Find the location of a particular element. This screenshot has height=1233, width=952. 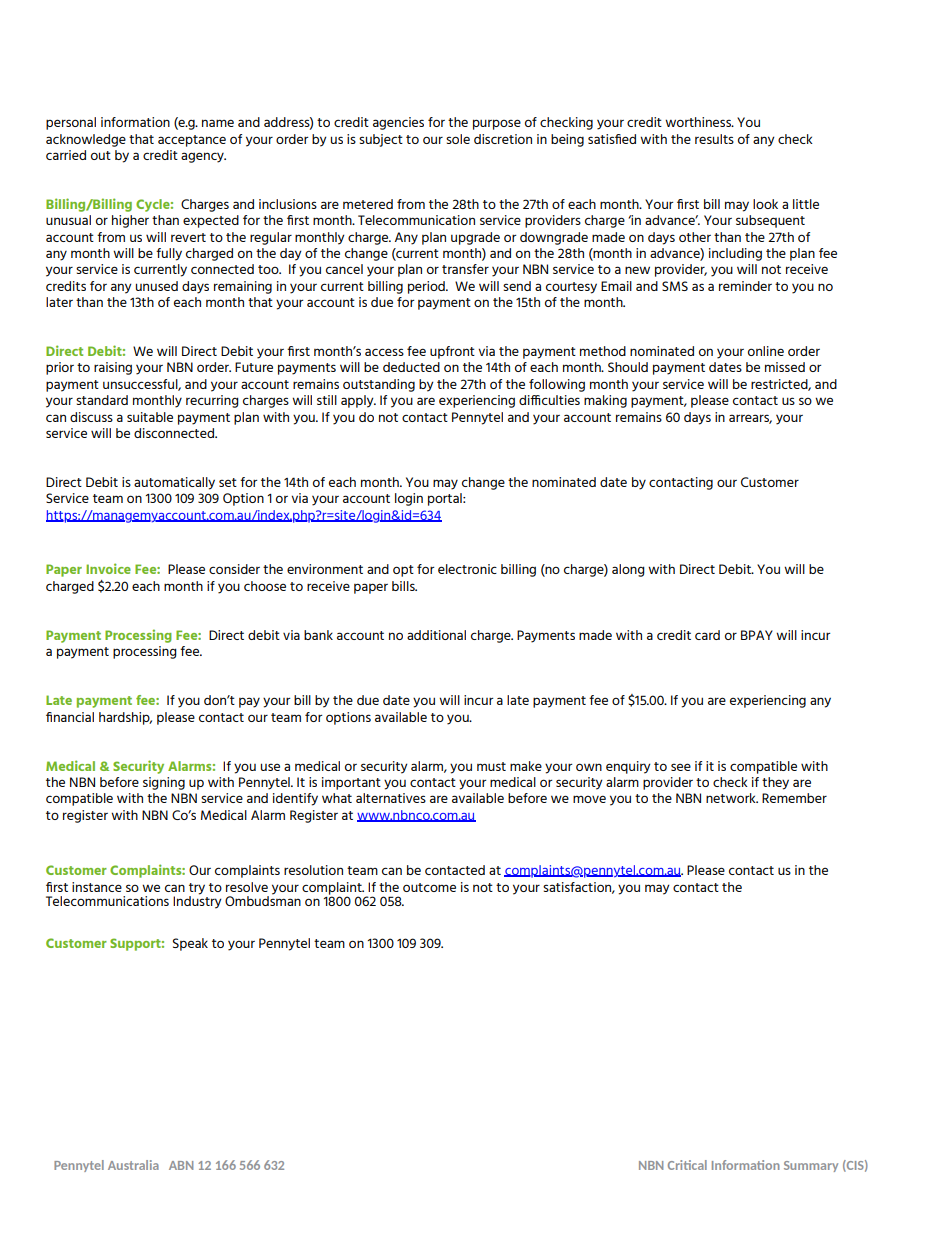

Australia is located at coordinates (133, 1165).
